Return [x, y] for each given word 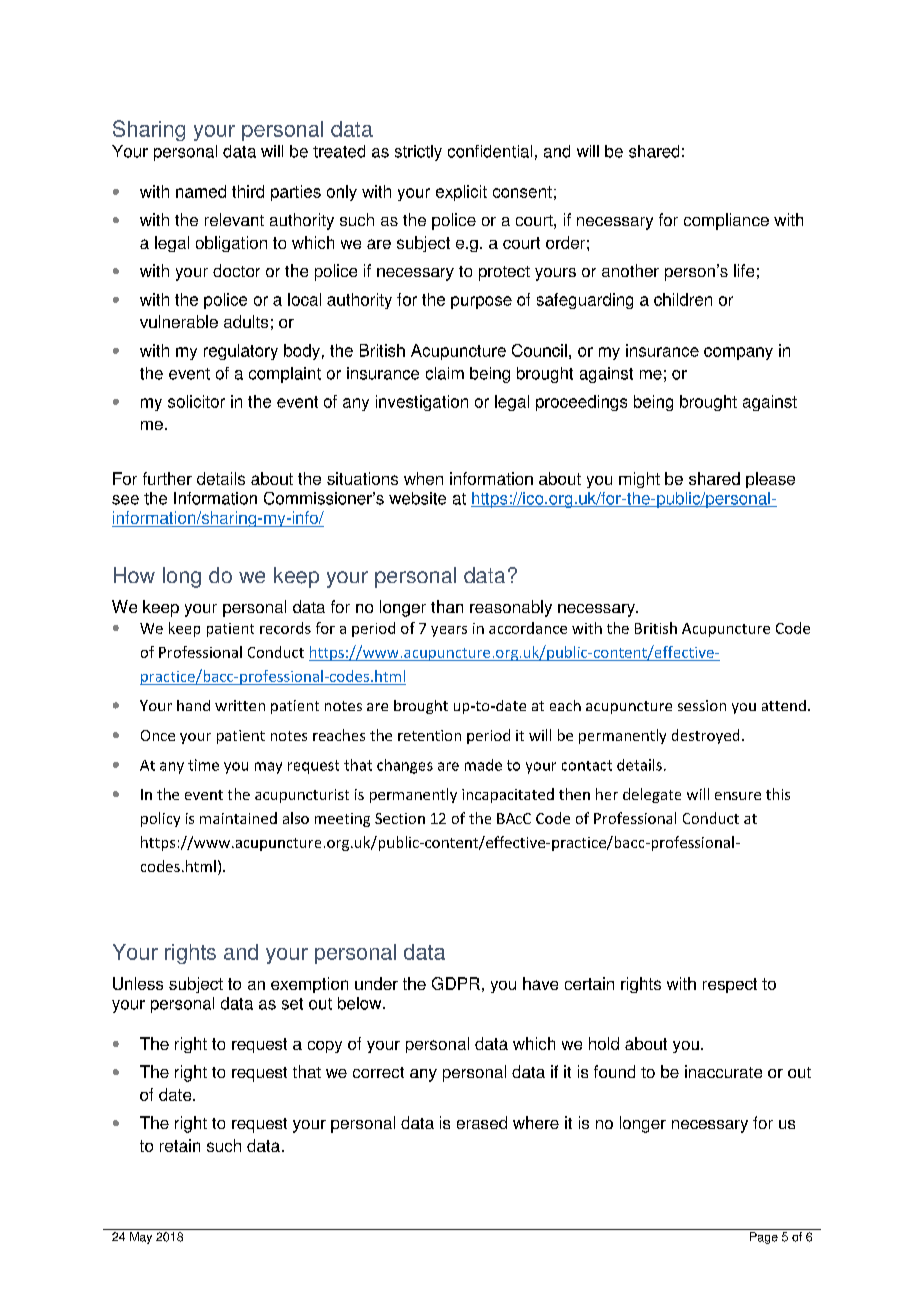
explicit [461, 193]
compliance [726, 221]
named [201, 191]
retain [180, 1145]
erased [482, 1122]
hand [193, 705]
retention [429, 735]
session [702, 705]
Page [764, 1238]
